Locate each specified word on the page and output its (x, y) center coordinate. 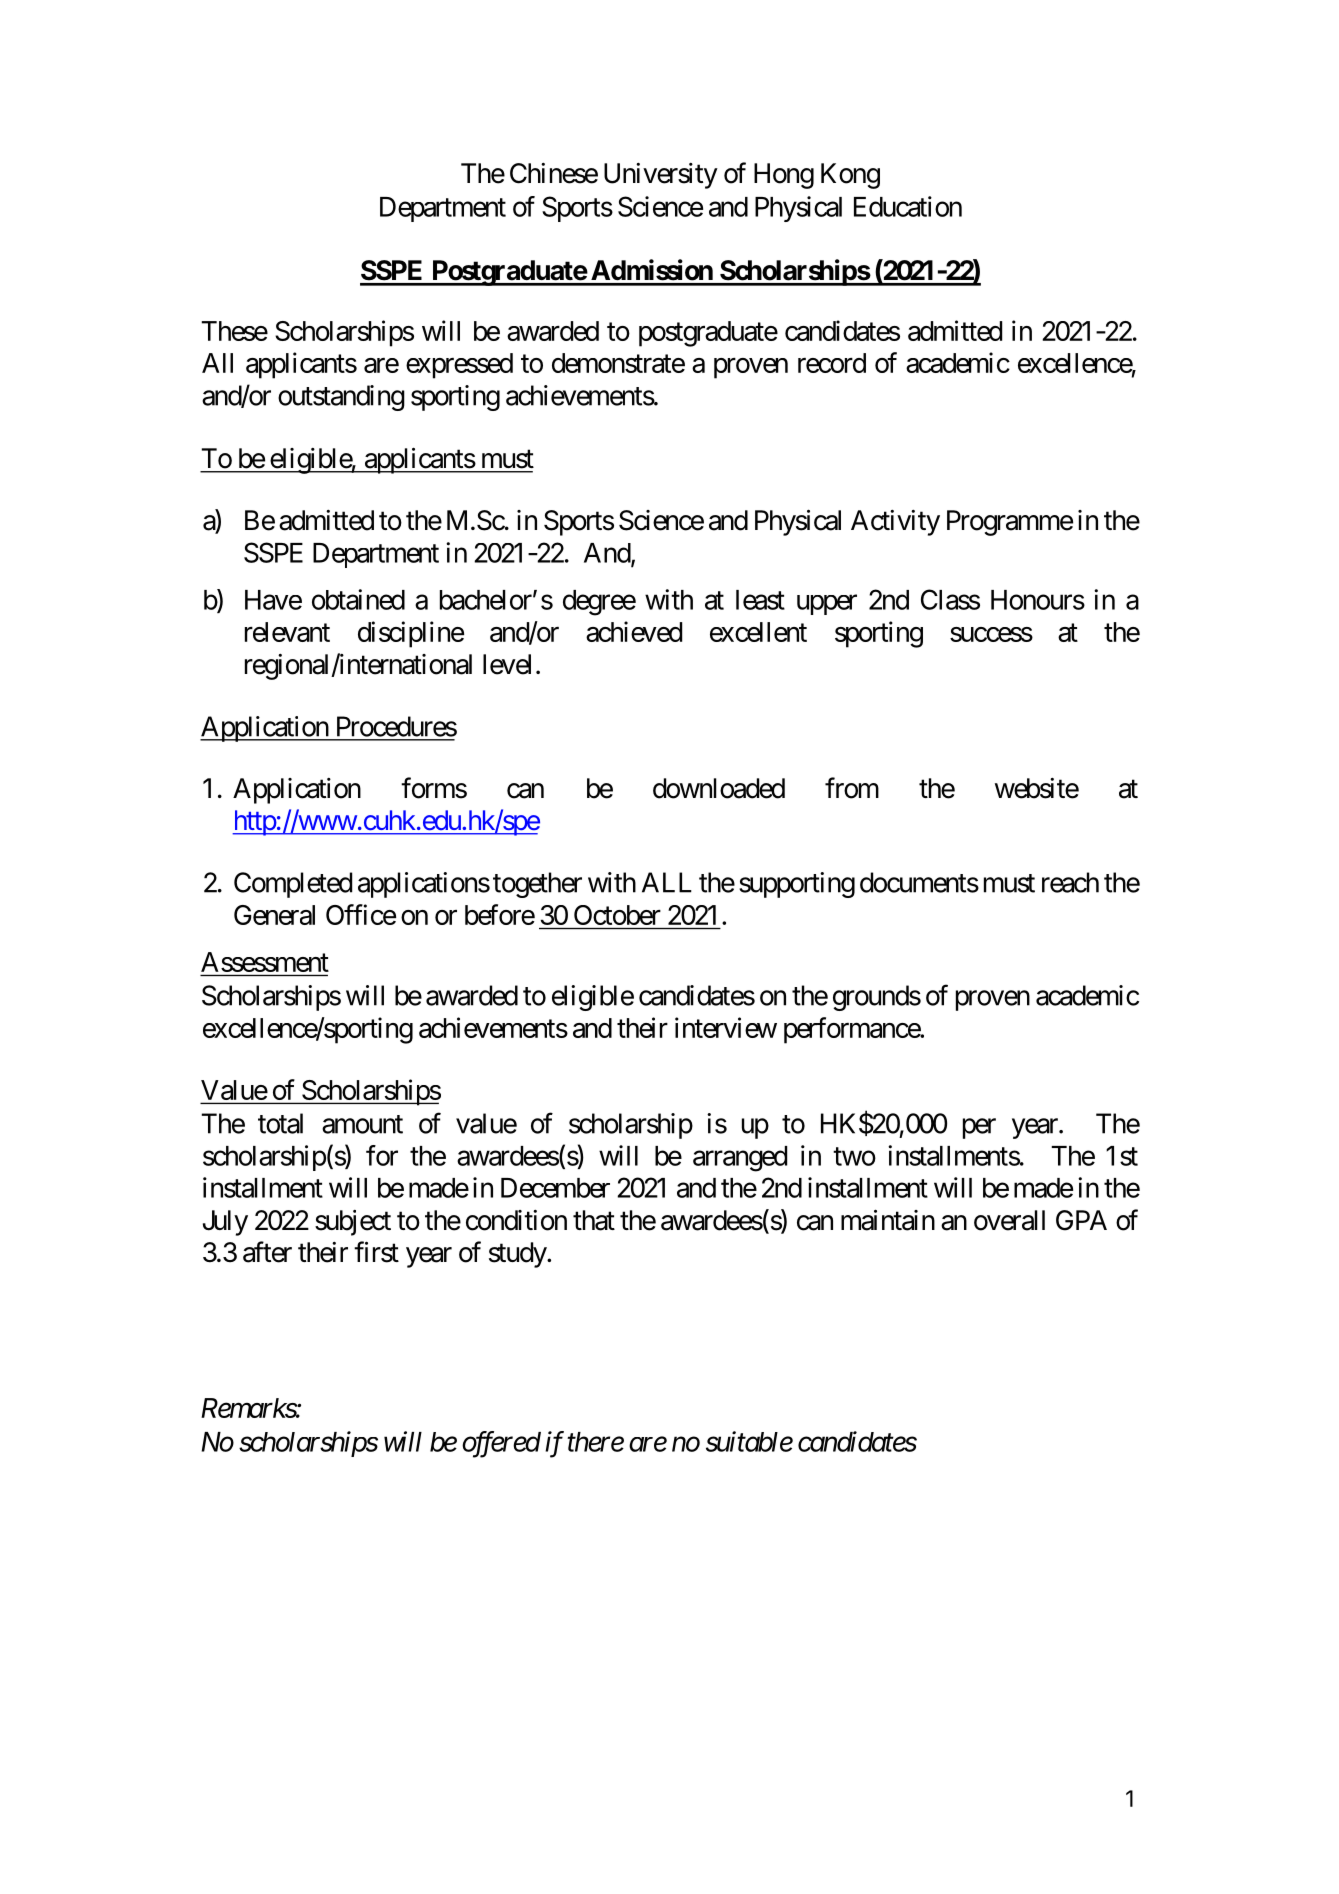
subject (353, 1223)
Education (908, 206)
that (594, 1220)
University (661, 176)
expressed (459, 366)
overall (1009, 1220)
